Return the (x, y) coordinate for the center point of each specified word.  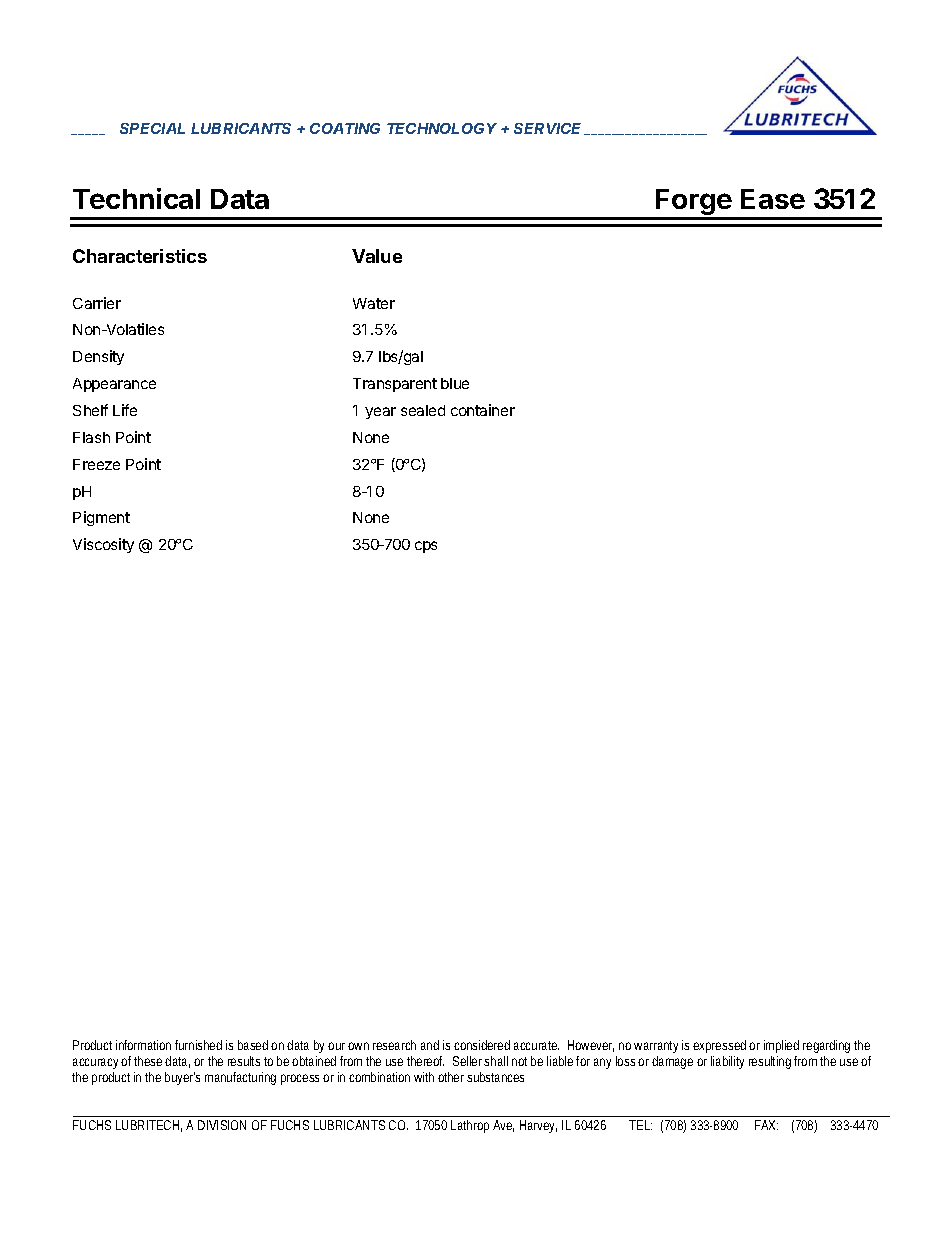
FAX (766, 1125)
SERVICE (550, 129)
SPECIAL (152, 128)
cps (426, 547)
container (483, 410)
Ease (773, 199)
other (451, 1077)
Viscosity (103, 545)
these (150, 1061)
